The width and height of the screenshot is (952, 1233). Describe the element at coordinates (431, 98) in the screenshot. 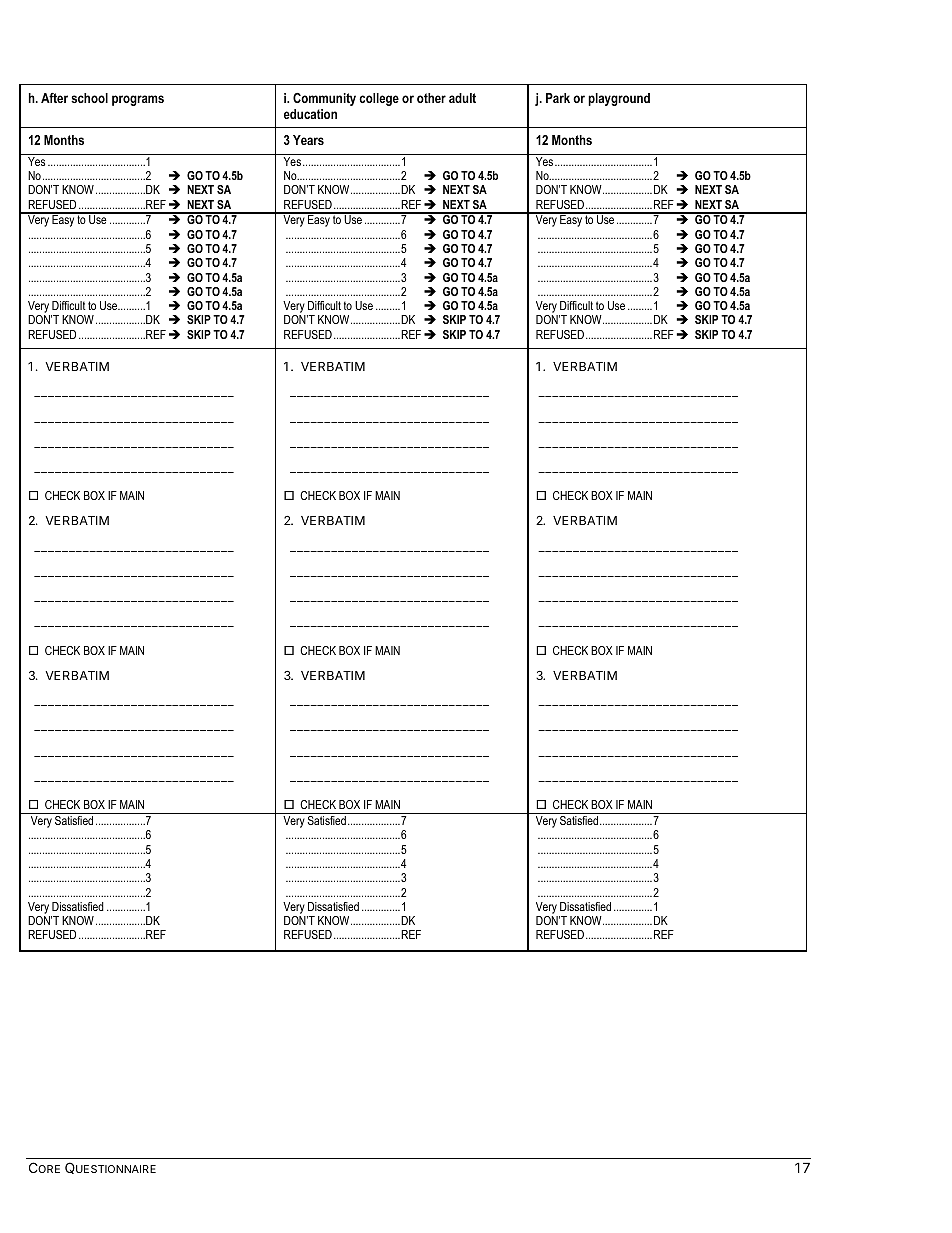

I see `other` at that location.
